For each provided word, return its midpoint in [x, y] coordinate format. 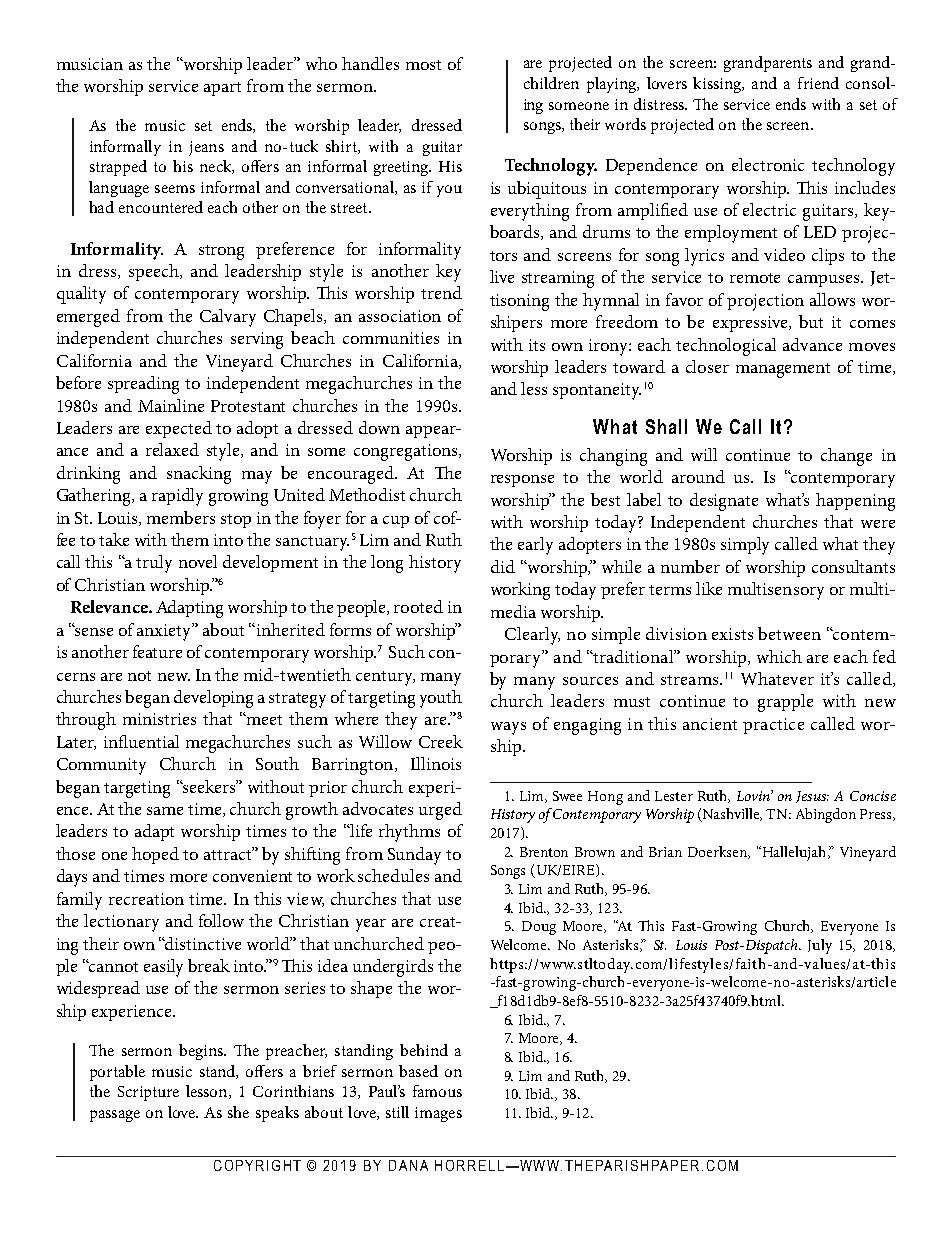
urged [440, 811]
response [522, 481]
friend [818, 83]
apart [222, 89]
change [846, 457]
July [820, 946]
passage [115, 1116]
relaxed [172, 449]
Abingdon [826, 815]
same [165, 811]
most [423, 65]
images [438, 1114]
